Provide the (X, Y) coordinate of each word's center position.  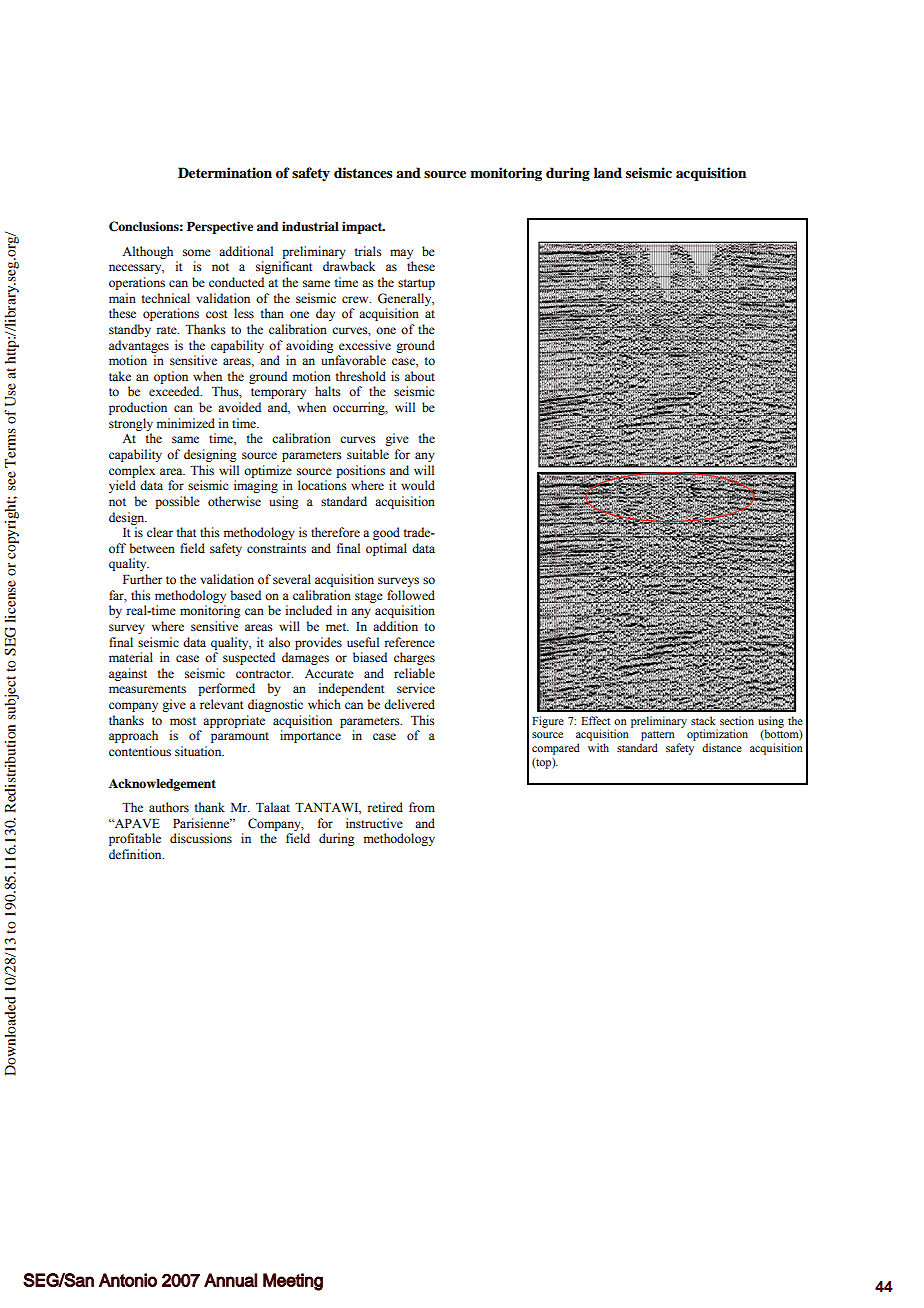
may (401, 254)
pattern (657, 737)
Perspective (220, 227)
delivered (409, 704)
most (183, 721)
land (608, 172)
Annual (231, 1280)
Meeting (293, 1282)
